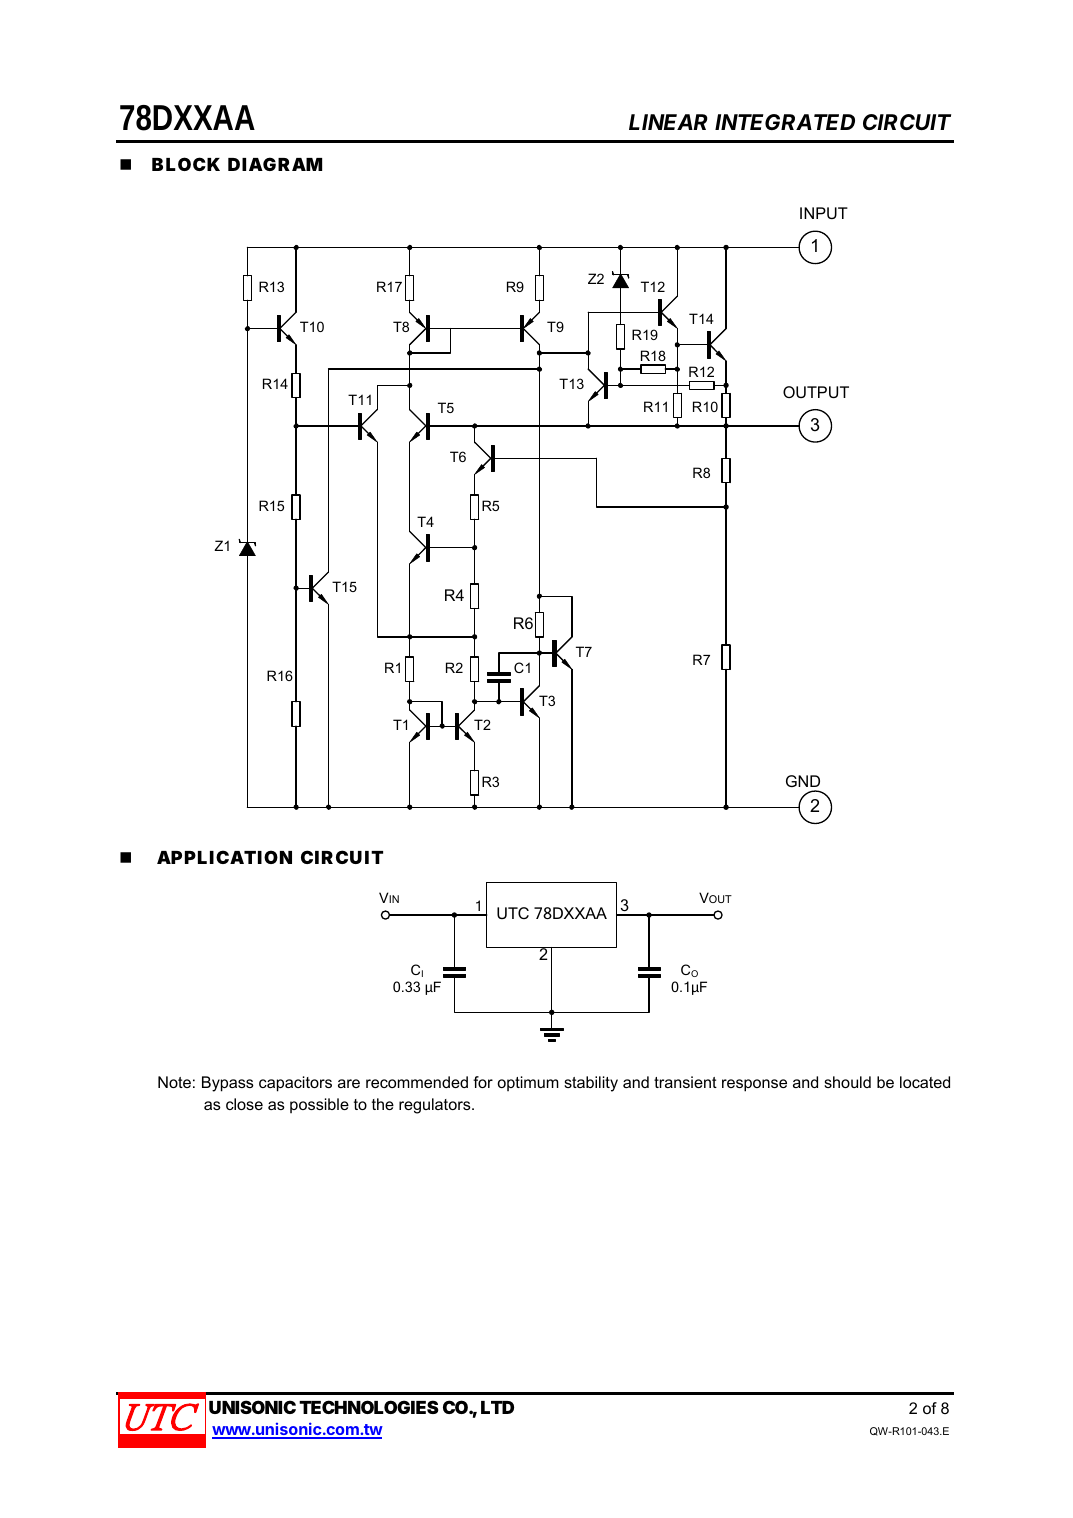 The image size is (1073, 1518). Describe the element at coordinates (803, 781) in the document. I see `GND` at that location.
